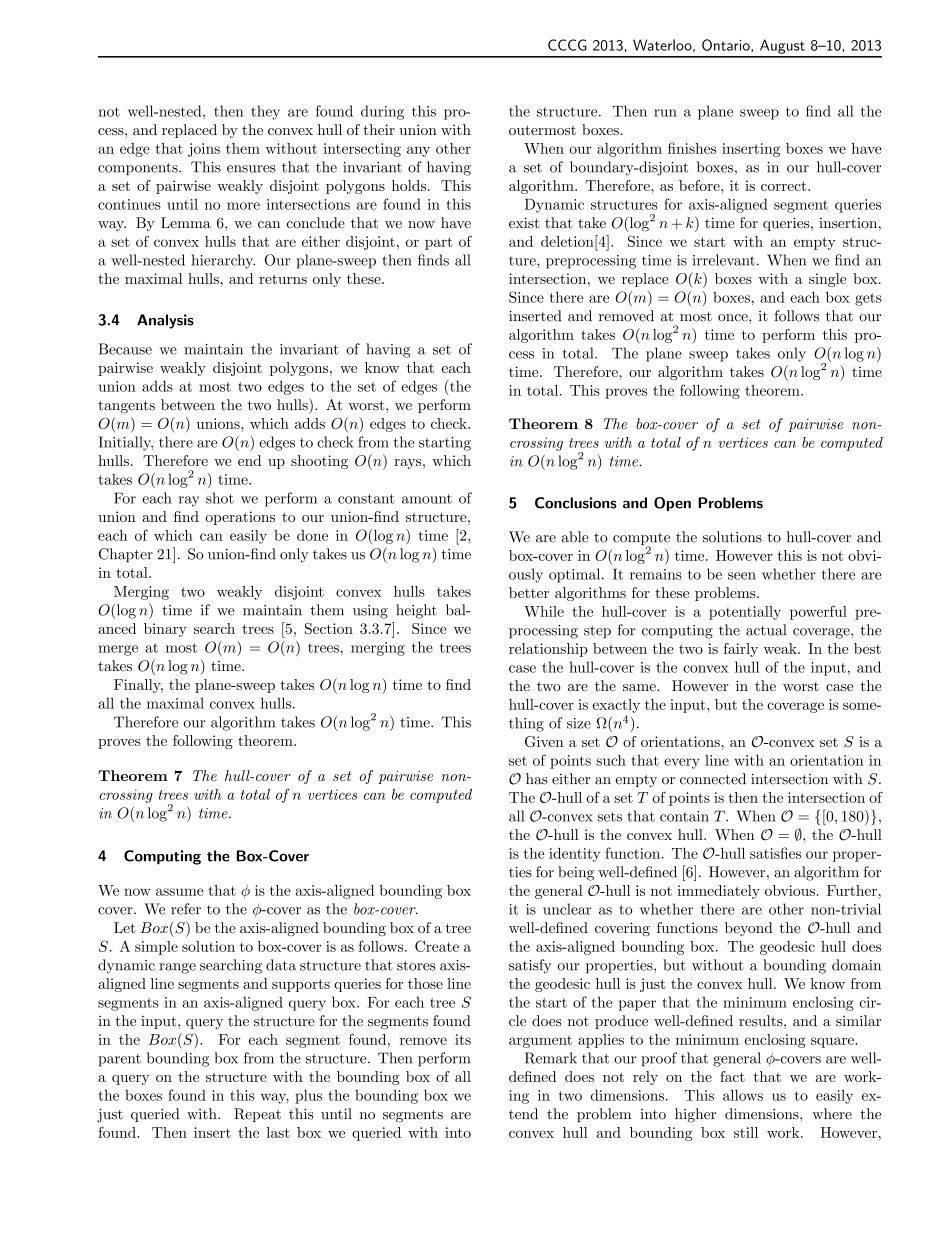 Image resolution: width=952 pixels, height=1233 pixels. Describe the element at coordinates (427, 499) in the page. I see `amount` at that location.
